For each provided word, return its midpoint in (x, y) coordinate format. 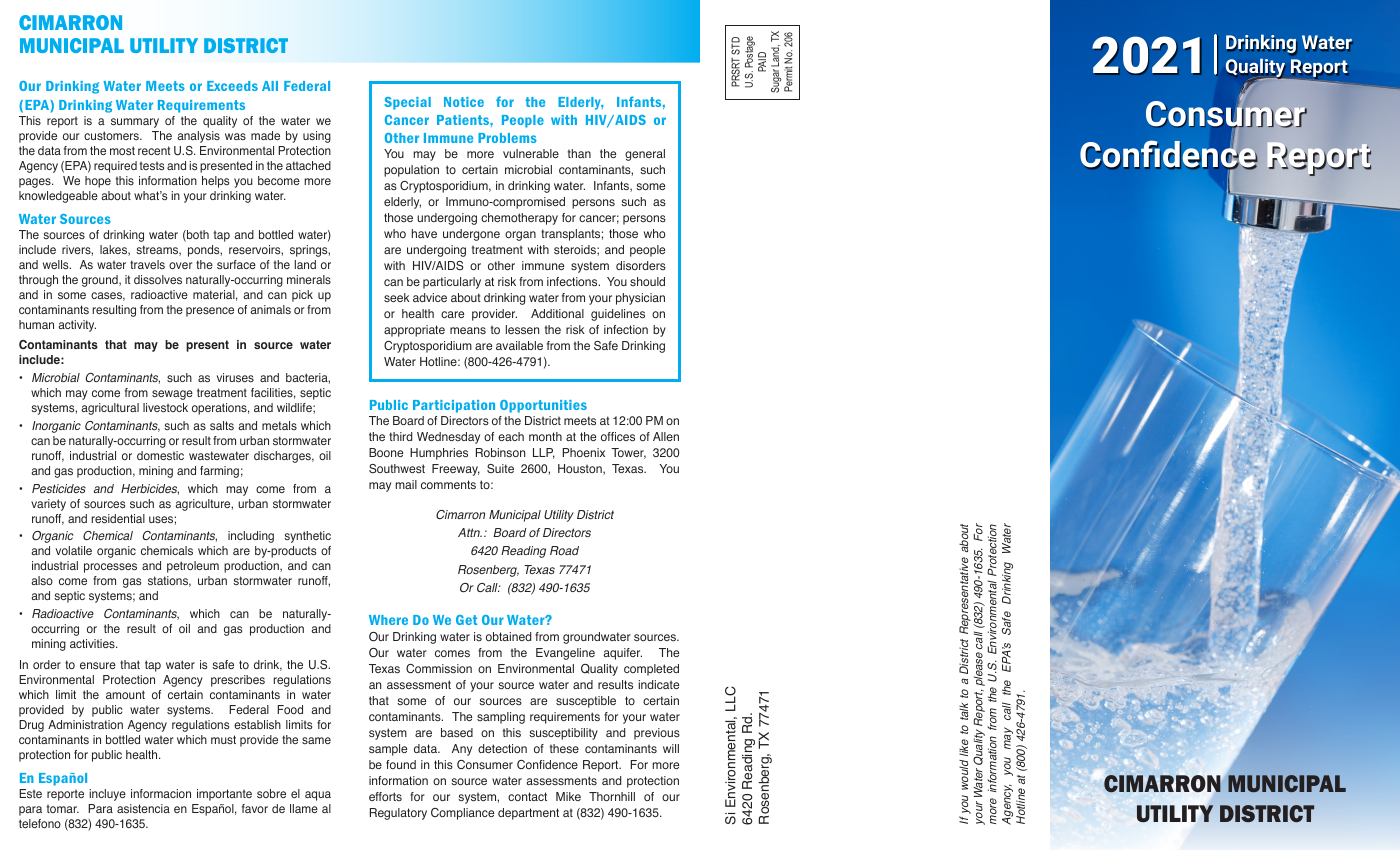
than (579, 153)
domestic (160, 455)
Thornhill (612, 796)
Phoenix (583, 452)
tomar (63, 809)
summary (135, 123)
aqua (318, 796)
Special (407, 103)
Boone (386, 452)
